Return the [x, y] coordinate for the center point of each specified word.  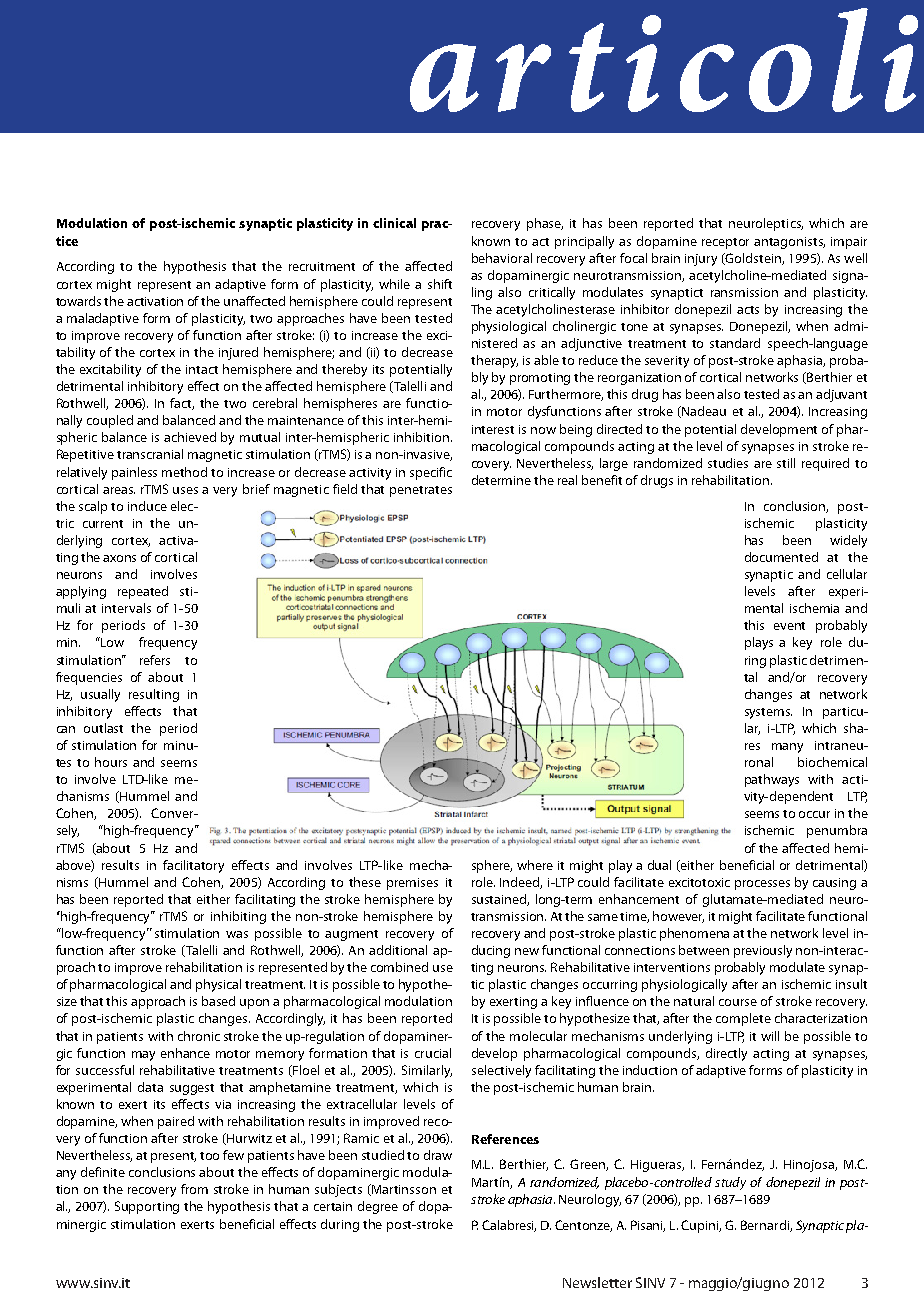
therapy [494, 361]
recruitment [322, 266]
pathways [772, 780]
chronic [199, 1036]
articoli [664, 60]
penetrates [421, 491]
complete [743, 1019]
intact [202, 369]
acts [748, 310]
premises [412, 884]
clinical [394, 223]
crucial [433, 1053]
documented [781, 557]
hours [111, 762]
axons [119, 558]
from [194, 1189]
